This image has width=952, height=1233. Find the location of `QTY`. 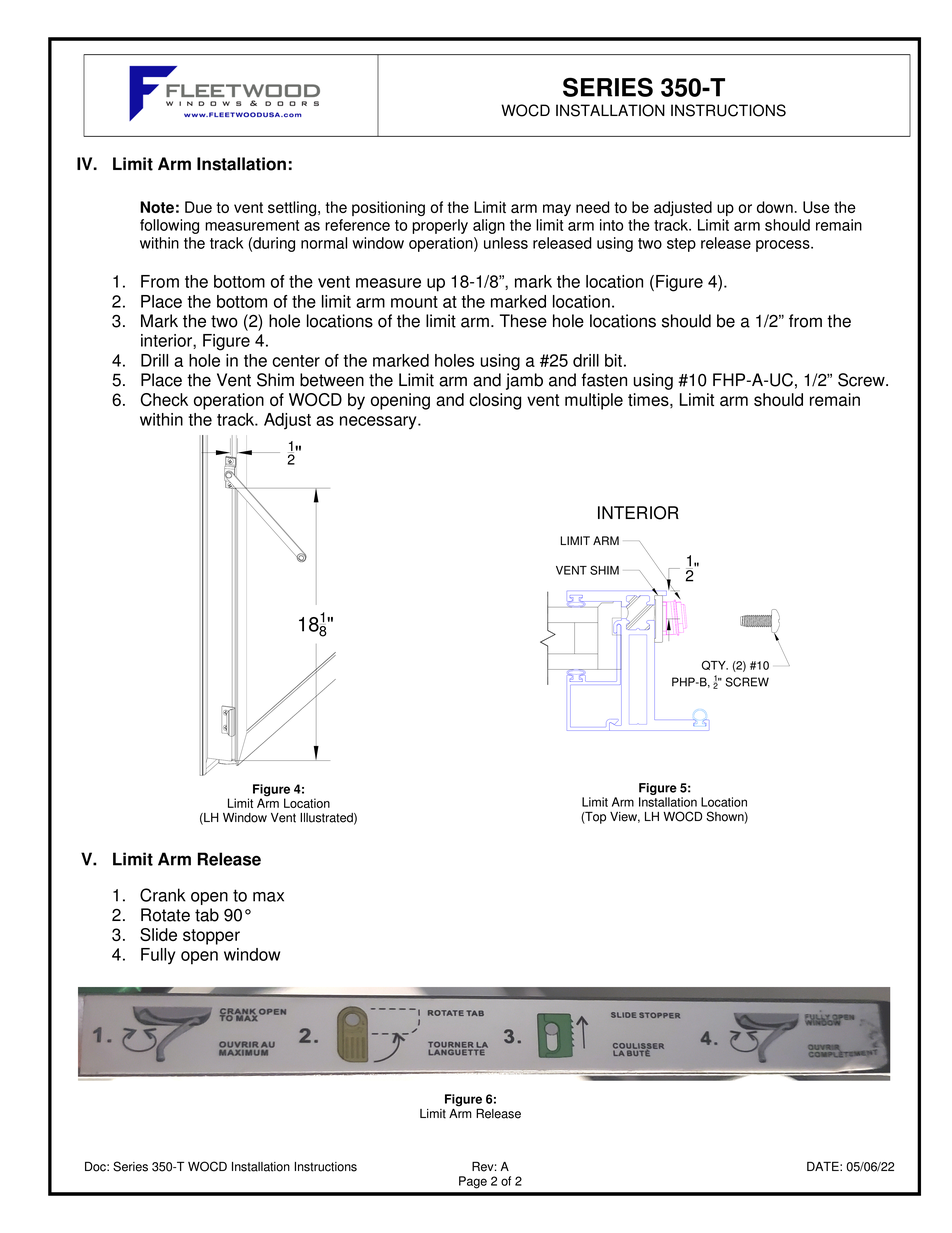

QTY is located at coordinates (715, 665).
